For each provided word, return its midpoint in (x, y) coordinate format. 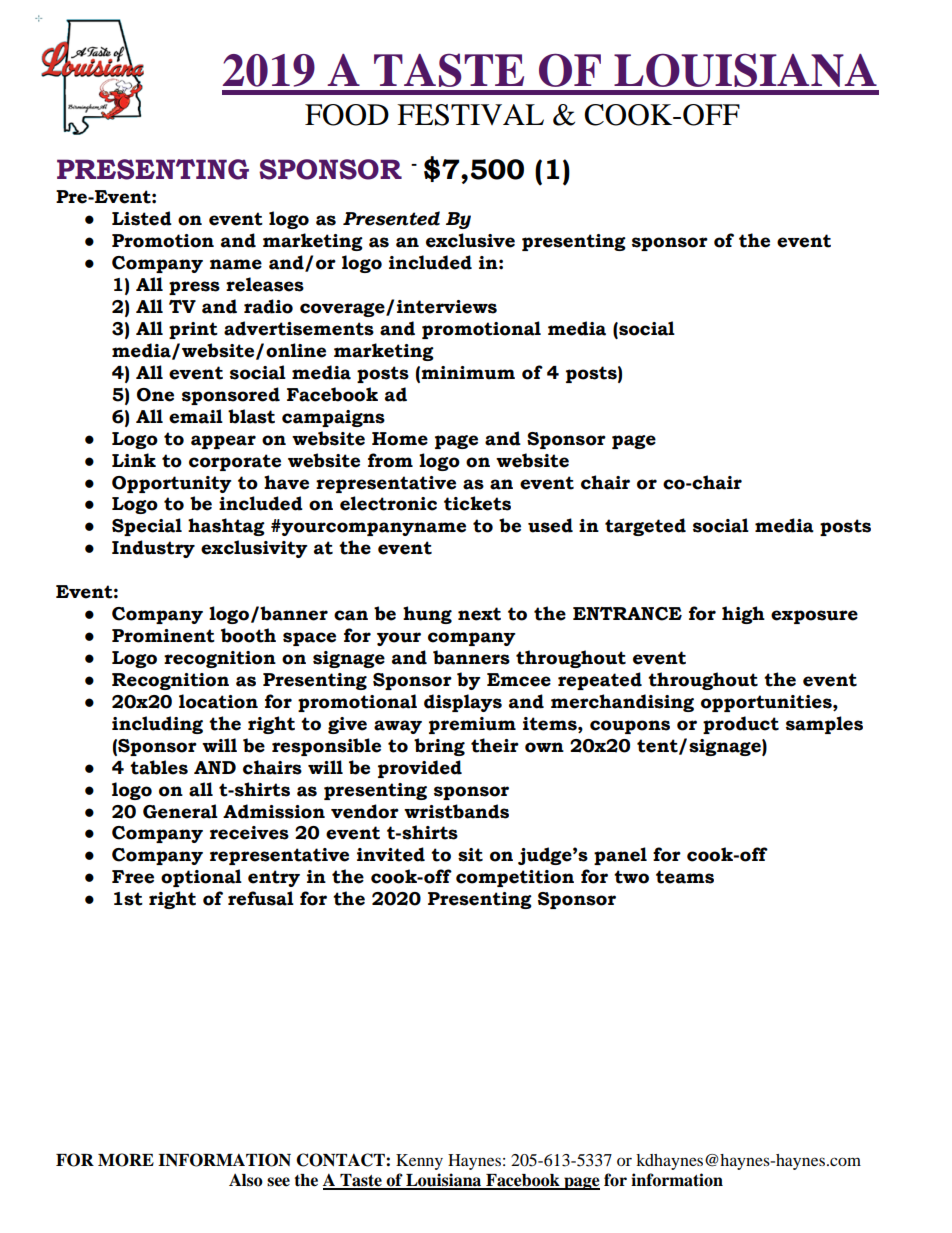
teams (685, 877)
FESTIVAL (470, 115)
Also (246, 1180)
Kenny (419, 1162)
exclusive (470, 240)
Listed (142, 218)
